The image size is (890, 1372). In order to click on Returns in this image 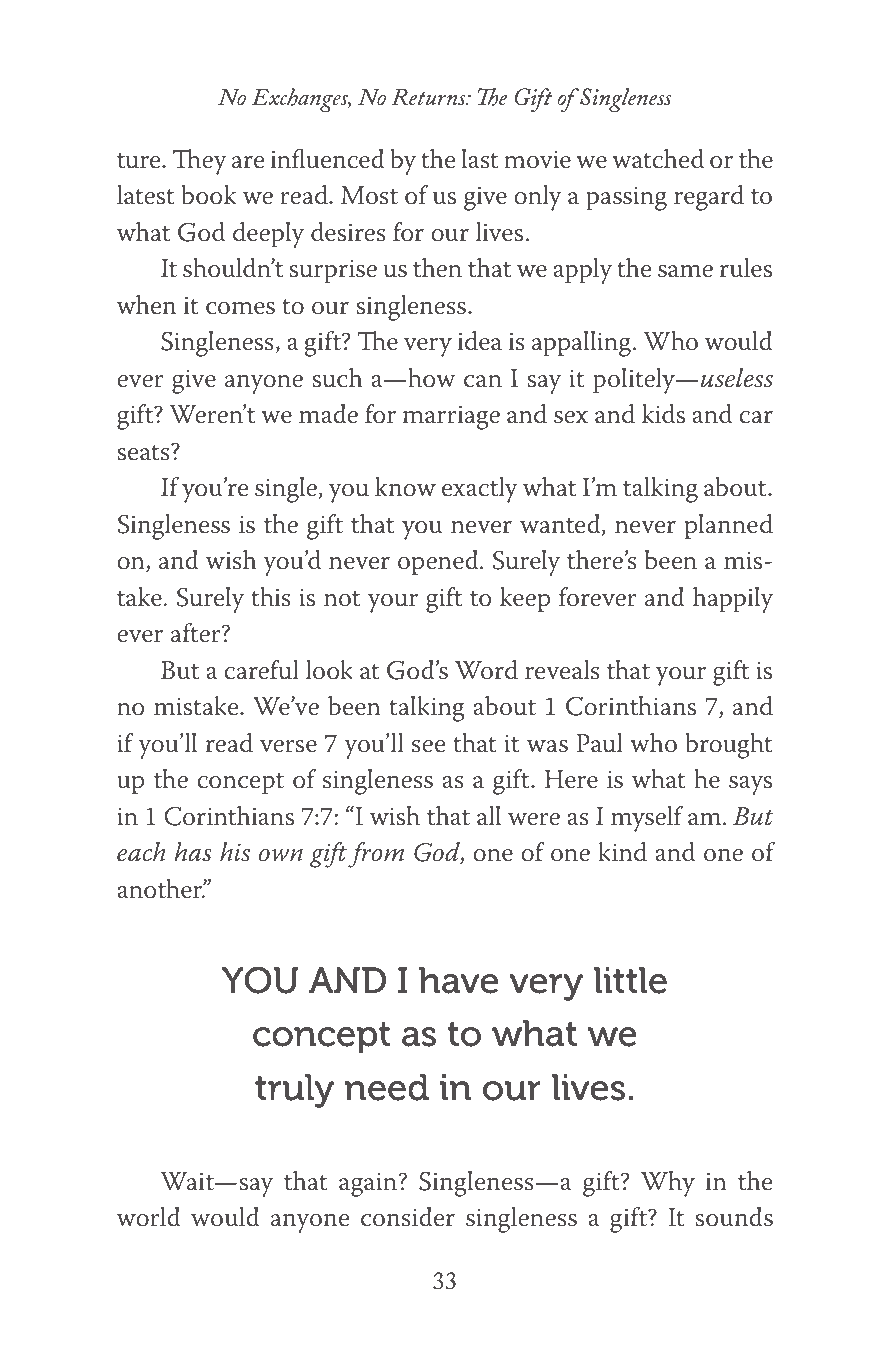, I will do `click(429, 97)`.
